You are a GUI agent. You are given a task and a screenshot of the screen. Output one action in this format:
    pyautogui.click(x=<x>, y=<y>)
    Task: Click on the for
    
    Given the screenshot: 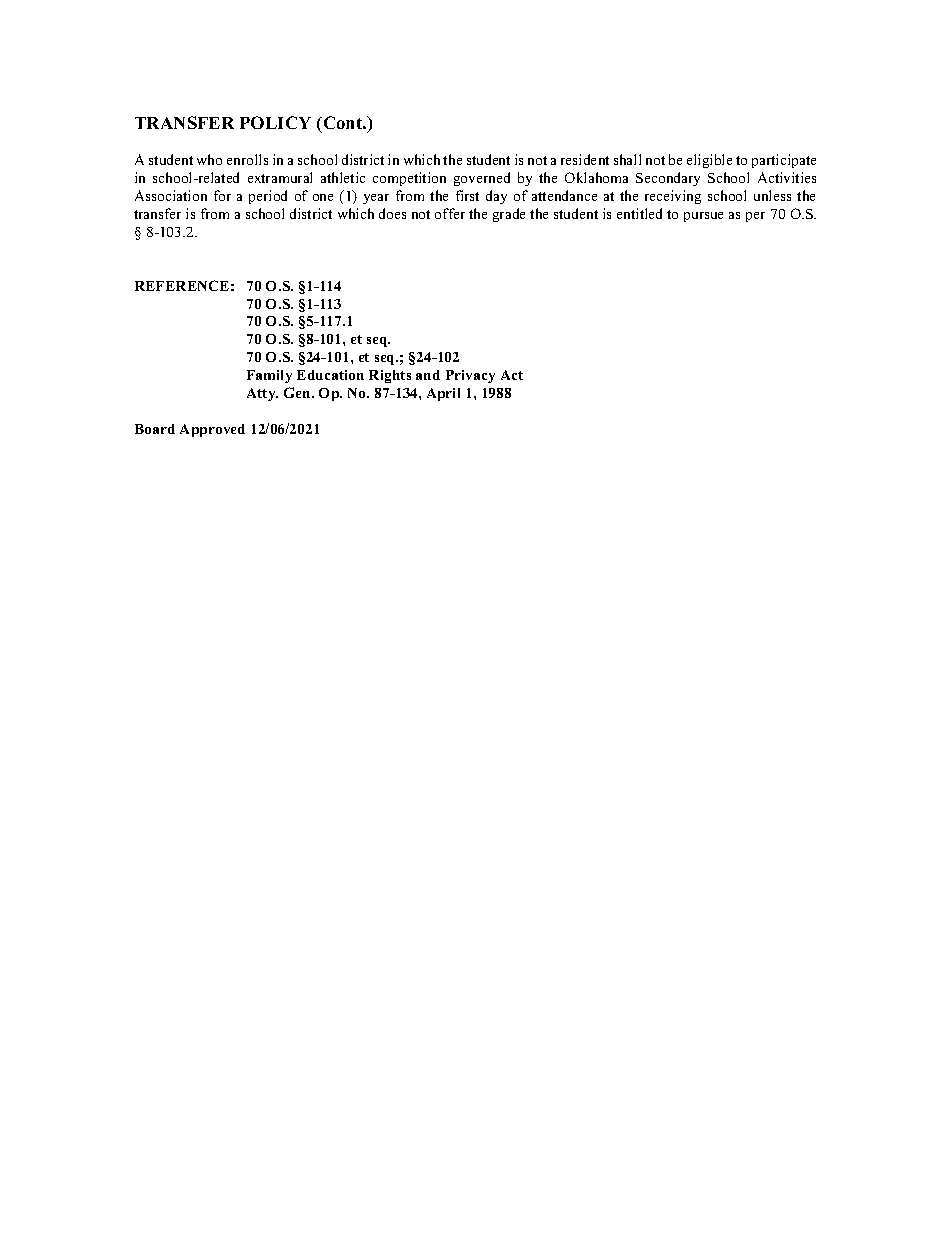 What is the action you would take?
    pyautogui.click(x=222, y=195)
